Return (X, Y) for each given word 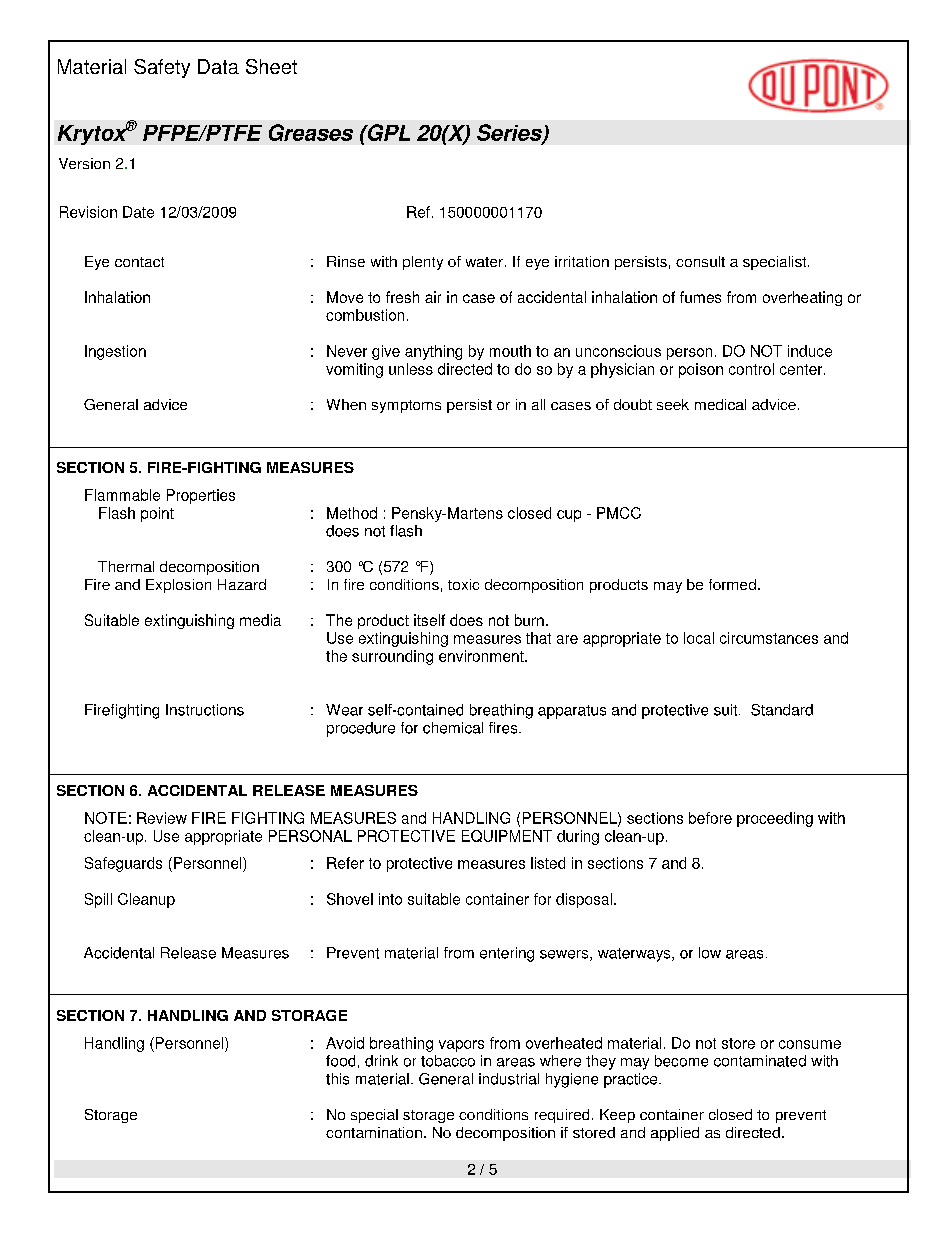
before (710, 818)
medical (720, 404)
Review (162, 818)
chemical (453, 728)
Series (510, 133)
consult (700, 261)
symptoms (406, 406)
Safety (162, 68)
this (337, 1079)
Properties (201, 496)
